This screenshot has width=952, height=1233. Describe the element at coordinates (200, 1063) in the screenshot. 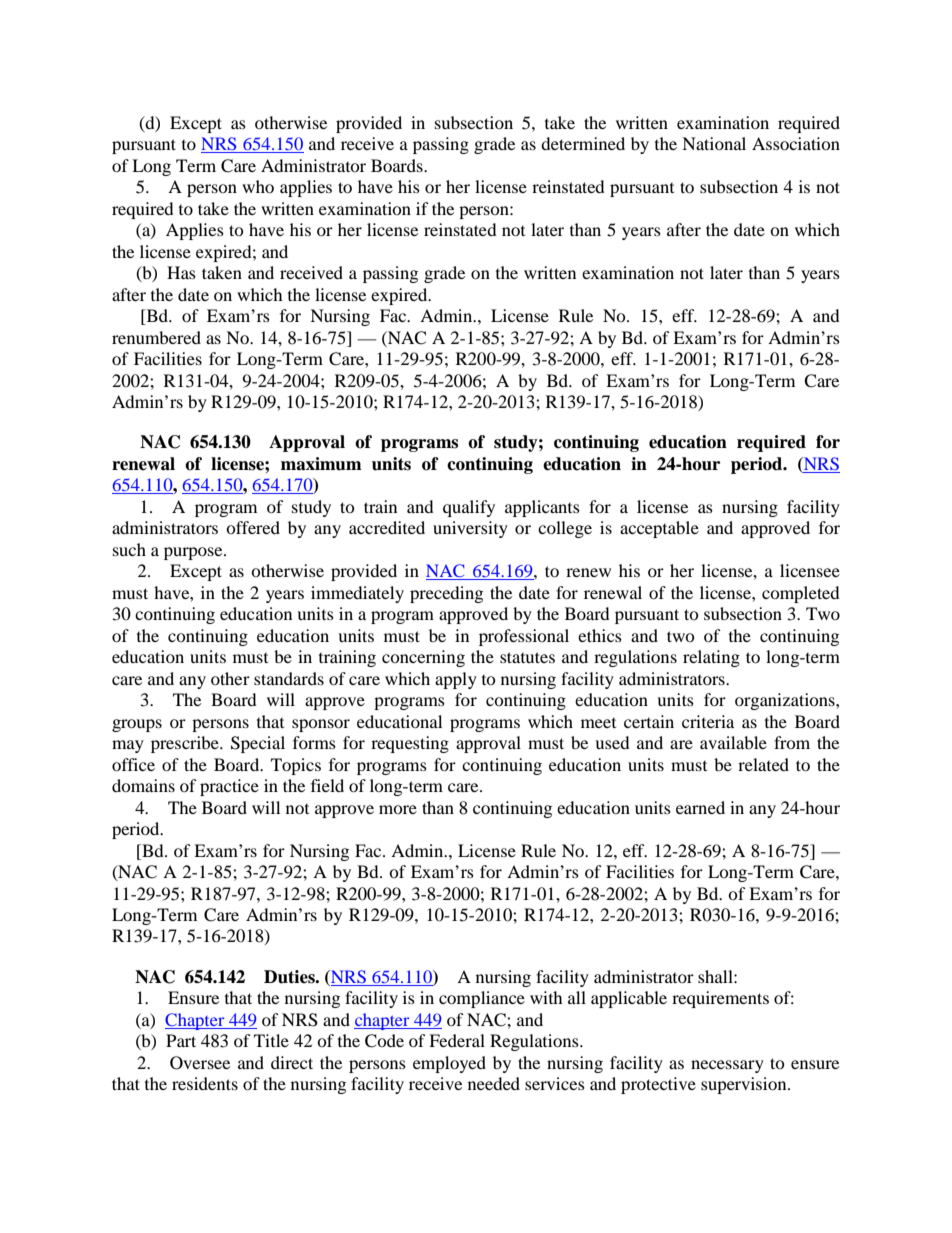

I see `Oversee` at that location.
